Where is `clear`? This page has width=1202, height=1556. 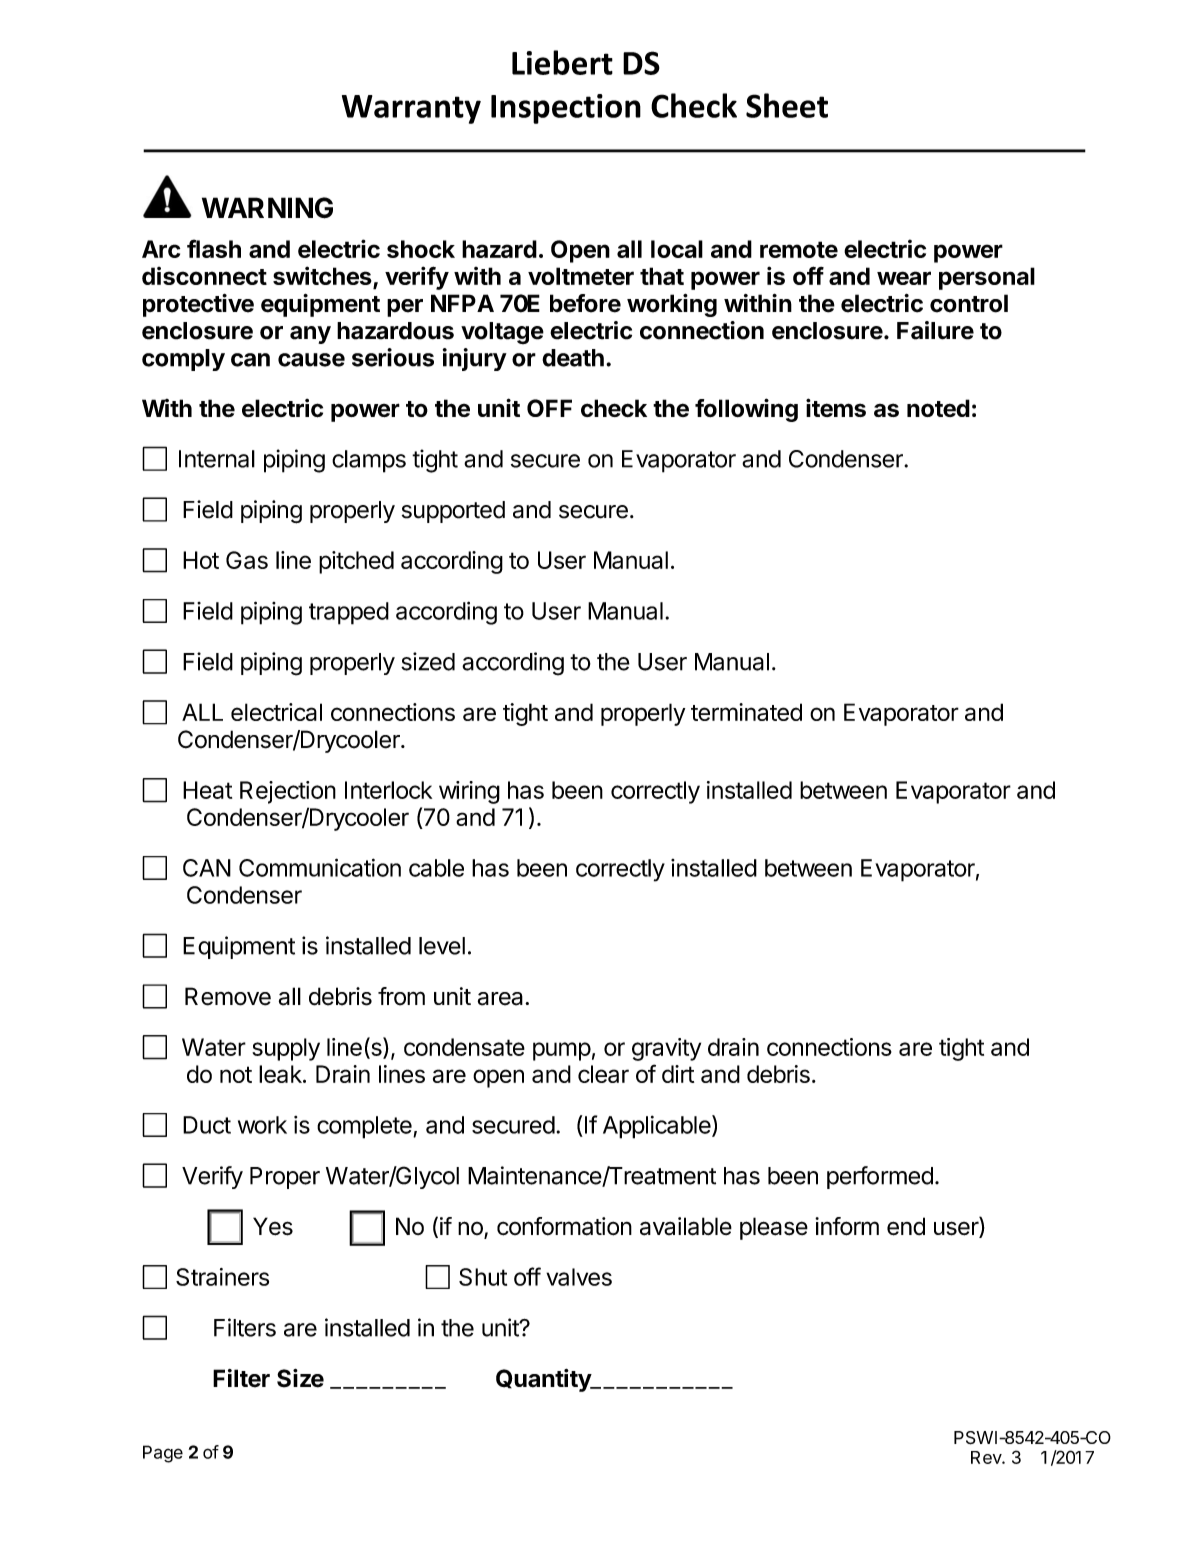
clear is located at coordinates (603, 1074).
